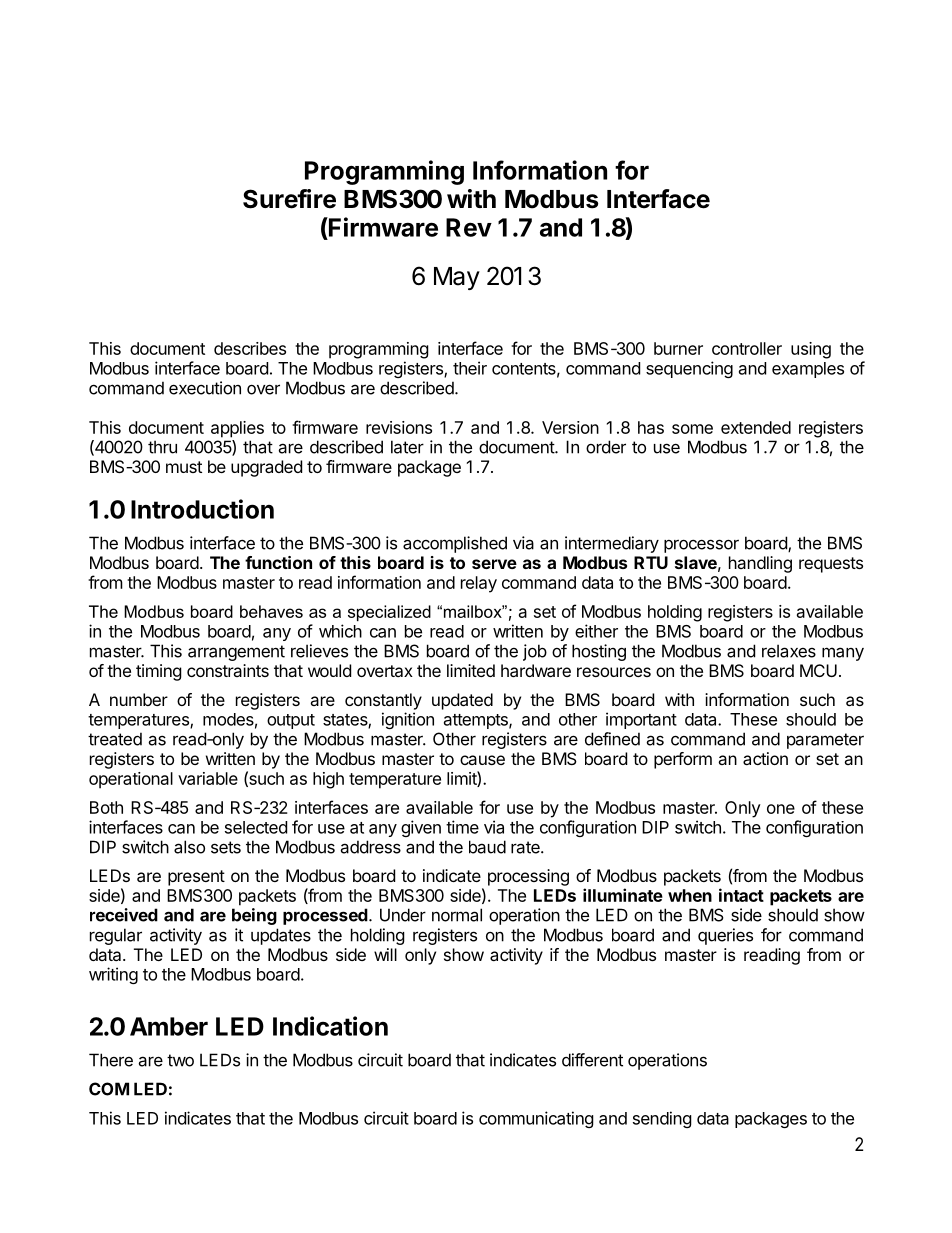 This document has width=952, height=1233. I want to click on relaxes, so click(789, 651).
